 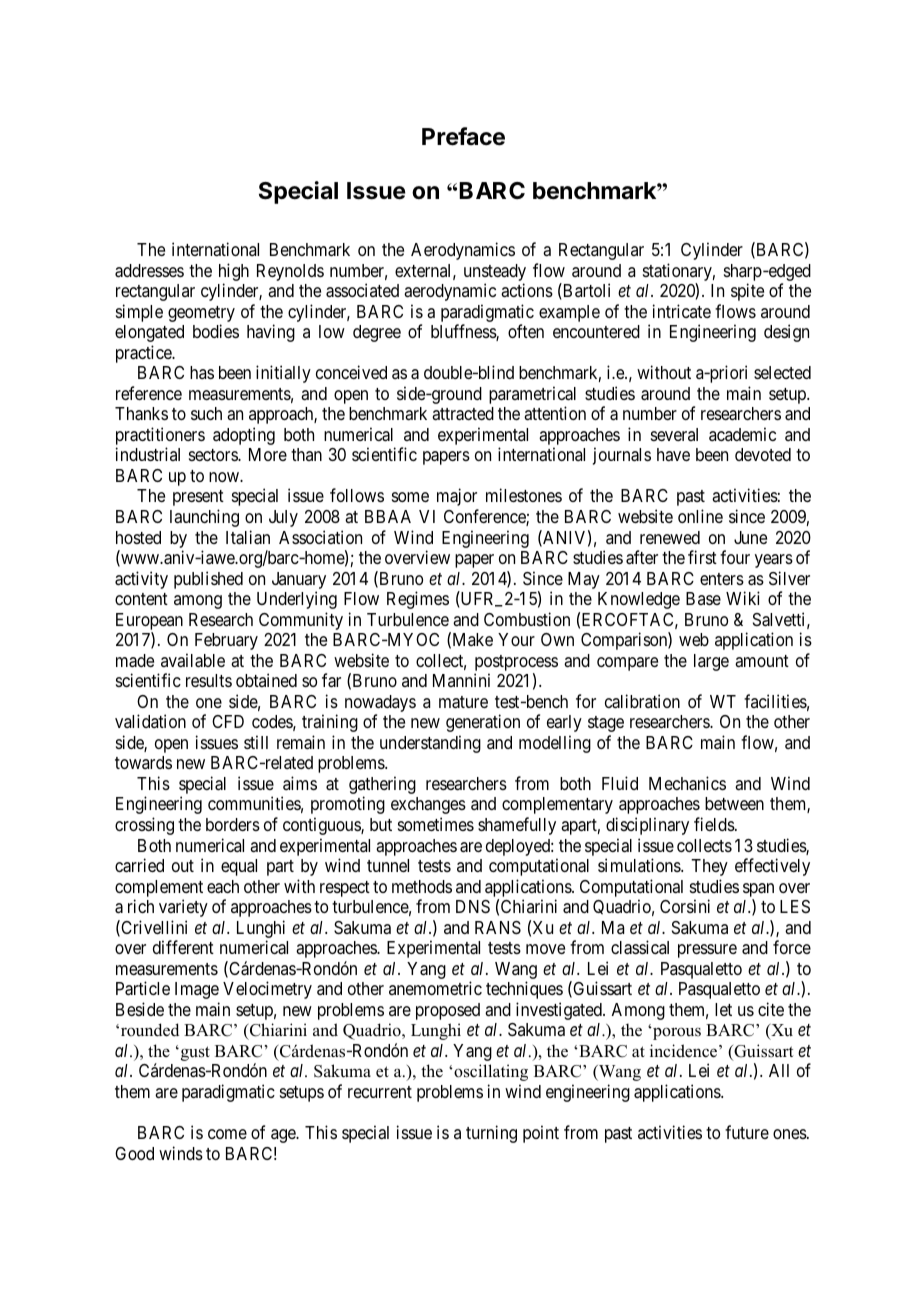 I want to click on come, so click(x=227, y=1134).
